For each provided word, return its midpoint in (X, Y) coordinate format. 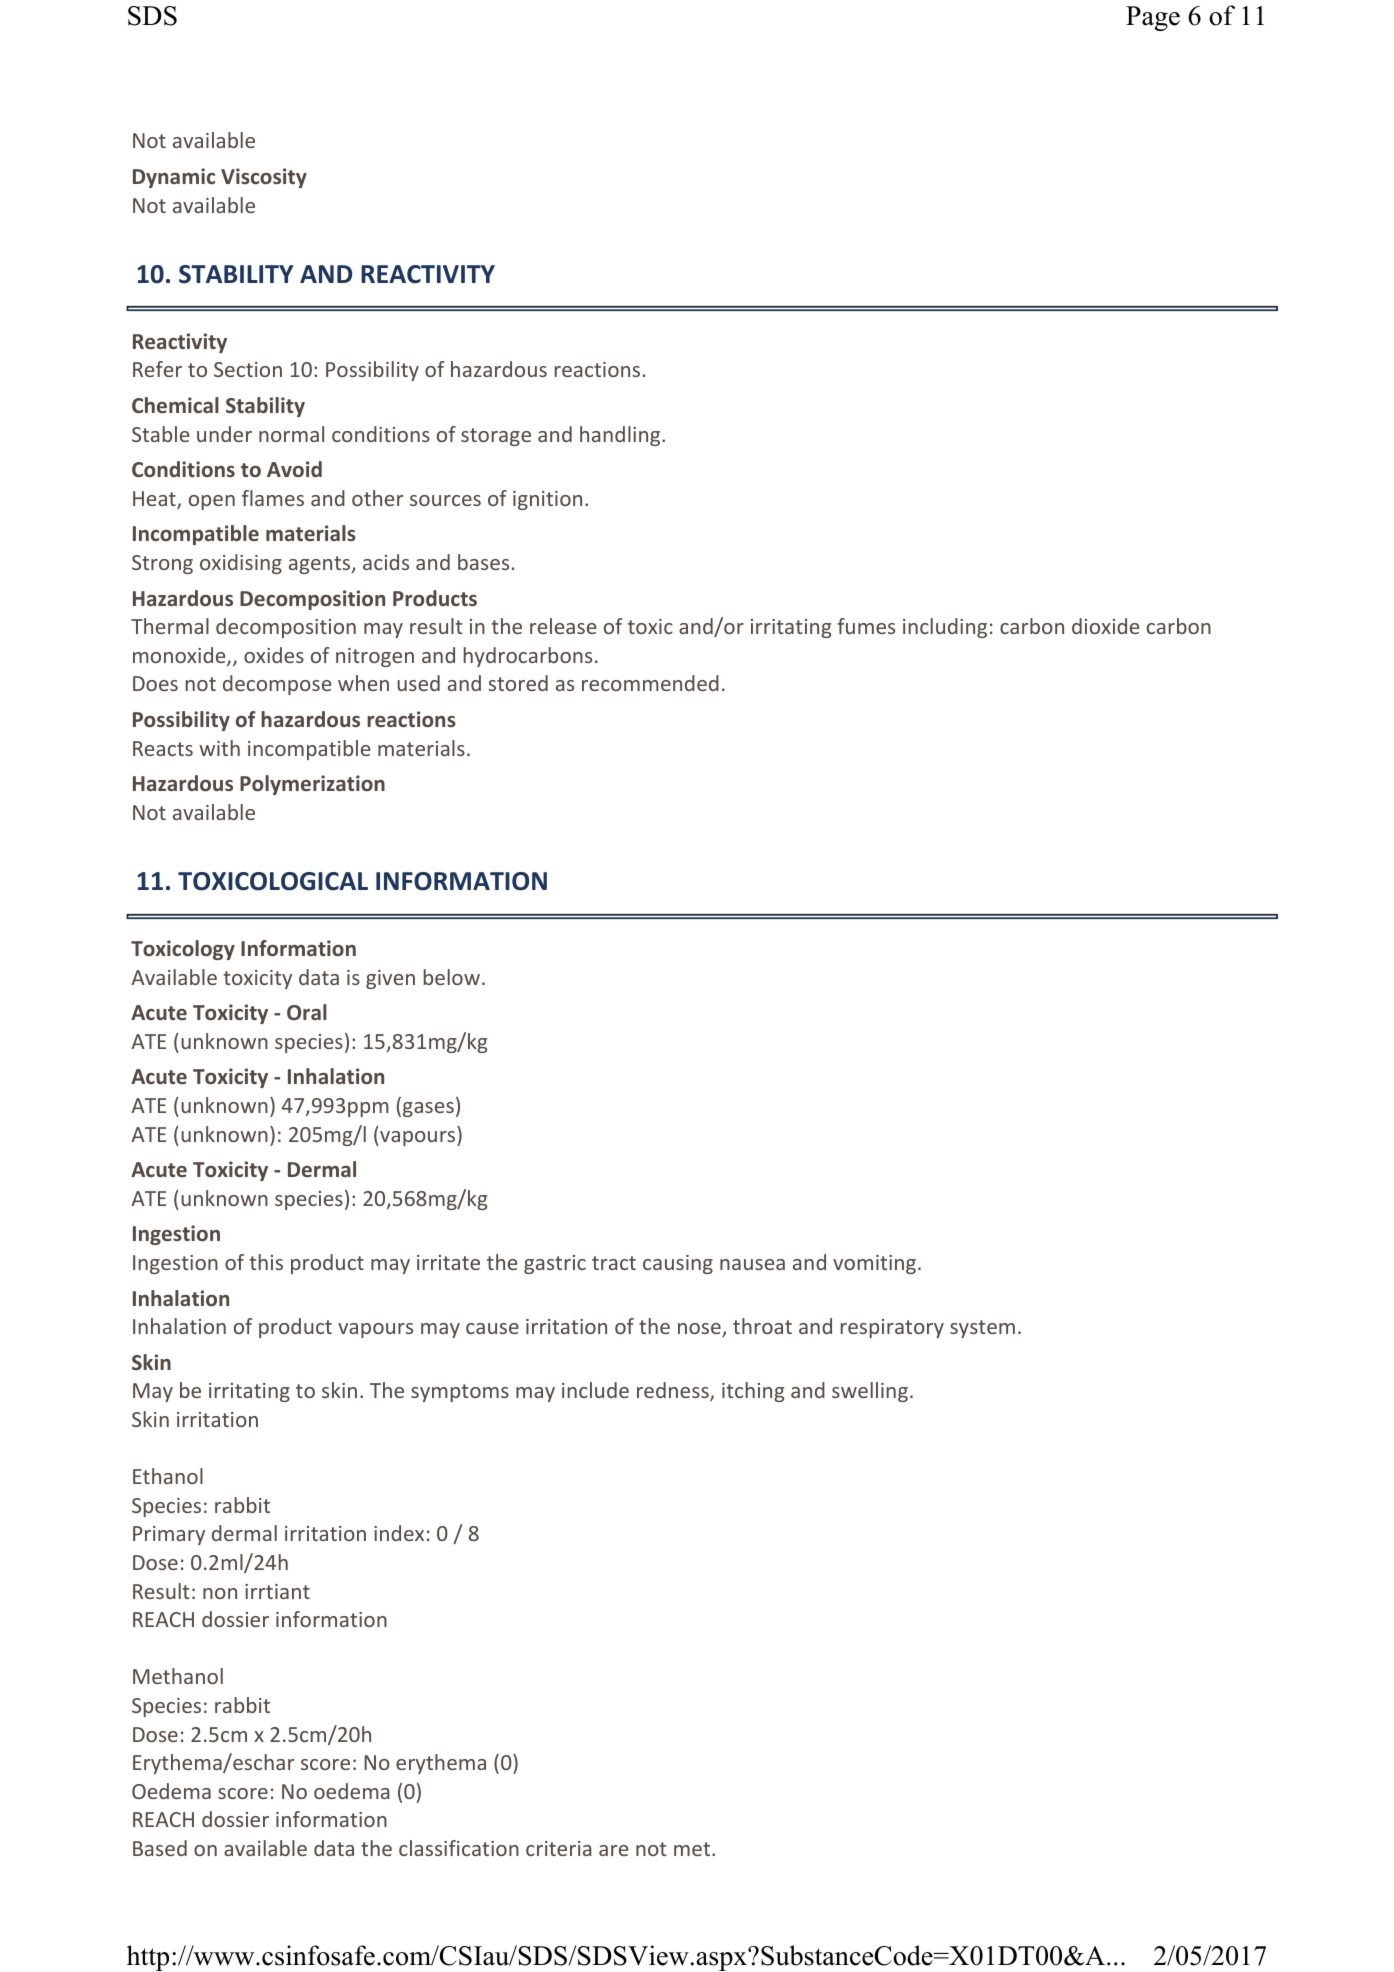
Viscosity (264, 178)
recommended (650, 683)
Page (1153, 18)
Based (160, 1848)
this (266, 1262)
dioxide (1105, 626)
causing (678, 1264)
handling (621, 436)
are (613, 1850)
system (982, 1329)
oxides (274, 655)
